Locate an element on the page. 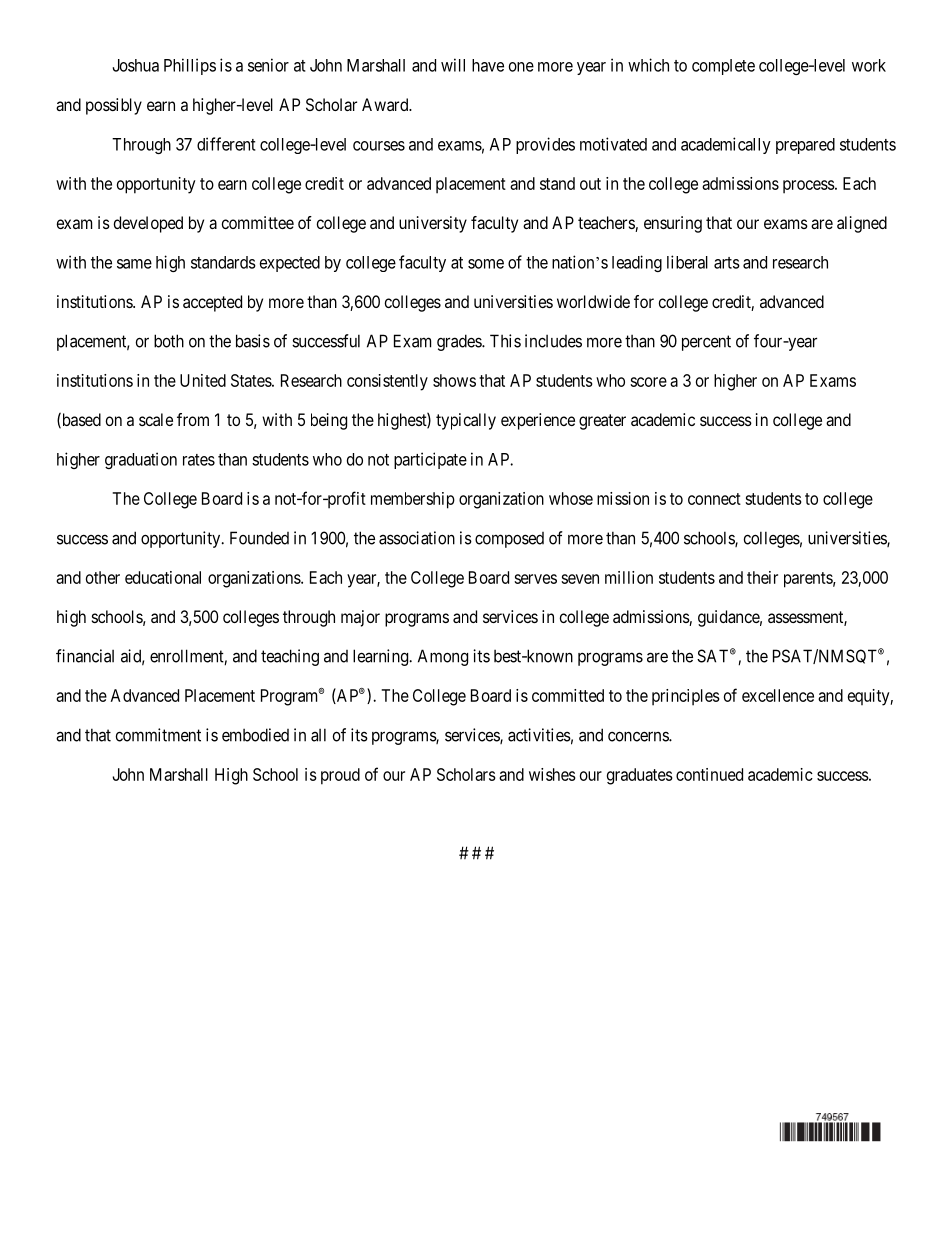  Phillips is located at coordinates (190, 66).
